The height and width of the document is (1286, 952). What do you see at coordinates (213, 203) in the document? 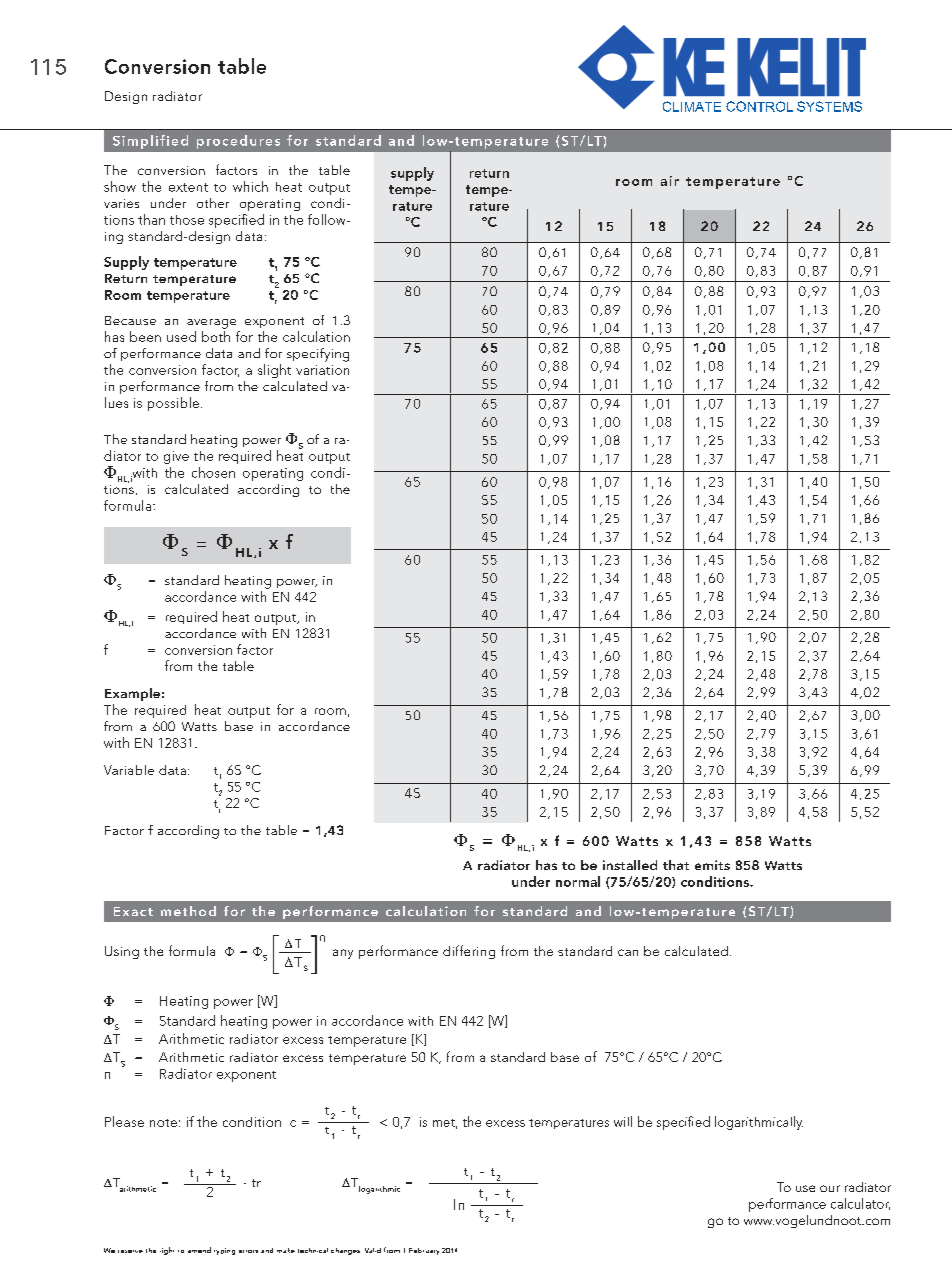
I see `other` at bounding box center [213, 203].
